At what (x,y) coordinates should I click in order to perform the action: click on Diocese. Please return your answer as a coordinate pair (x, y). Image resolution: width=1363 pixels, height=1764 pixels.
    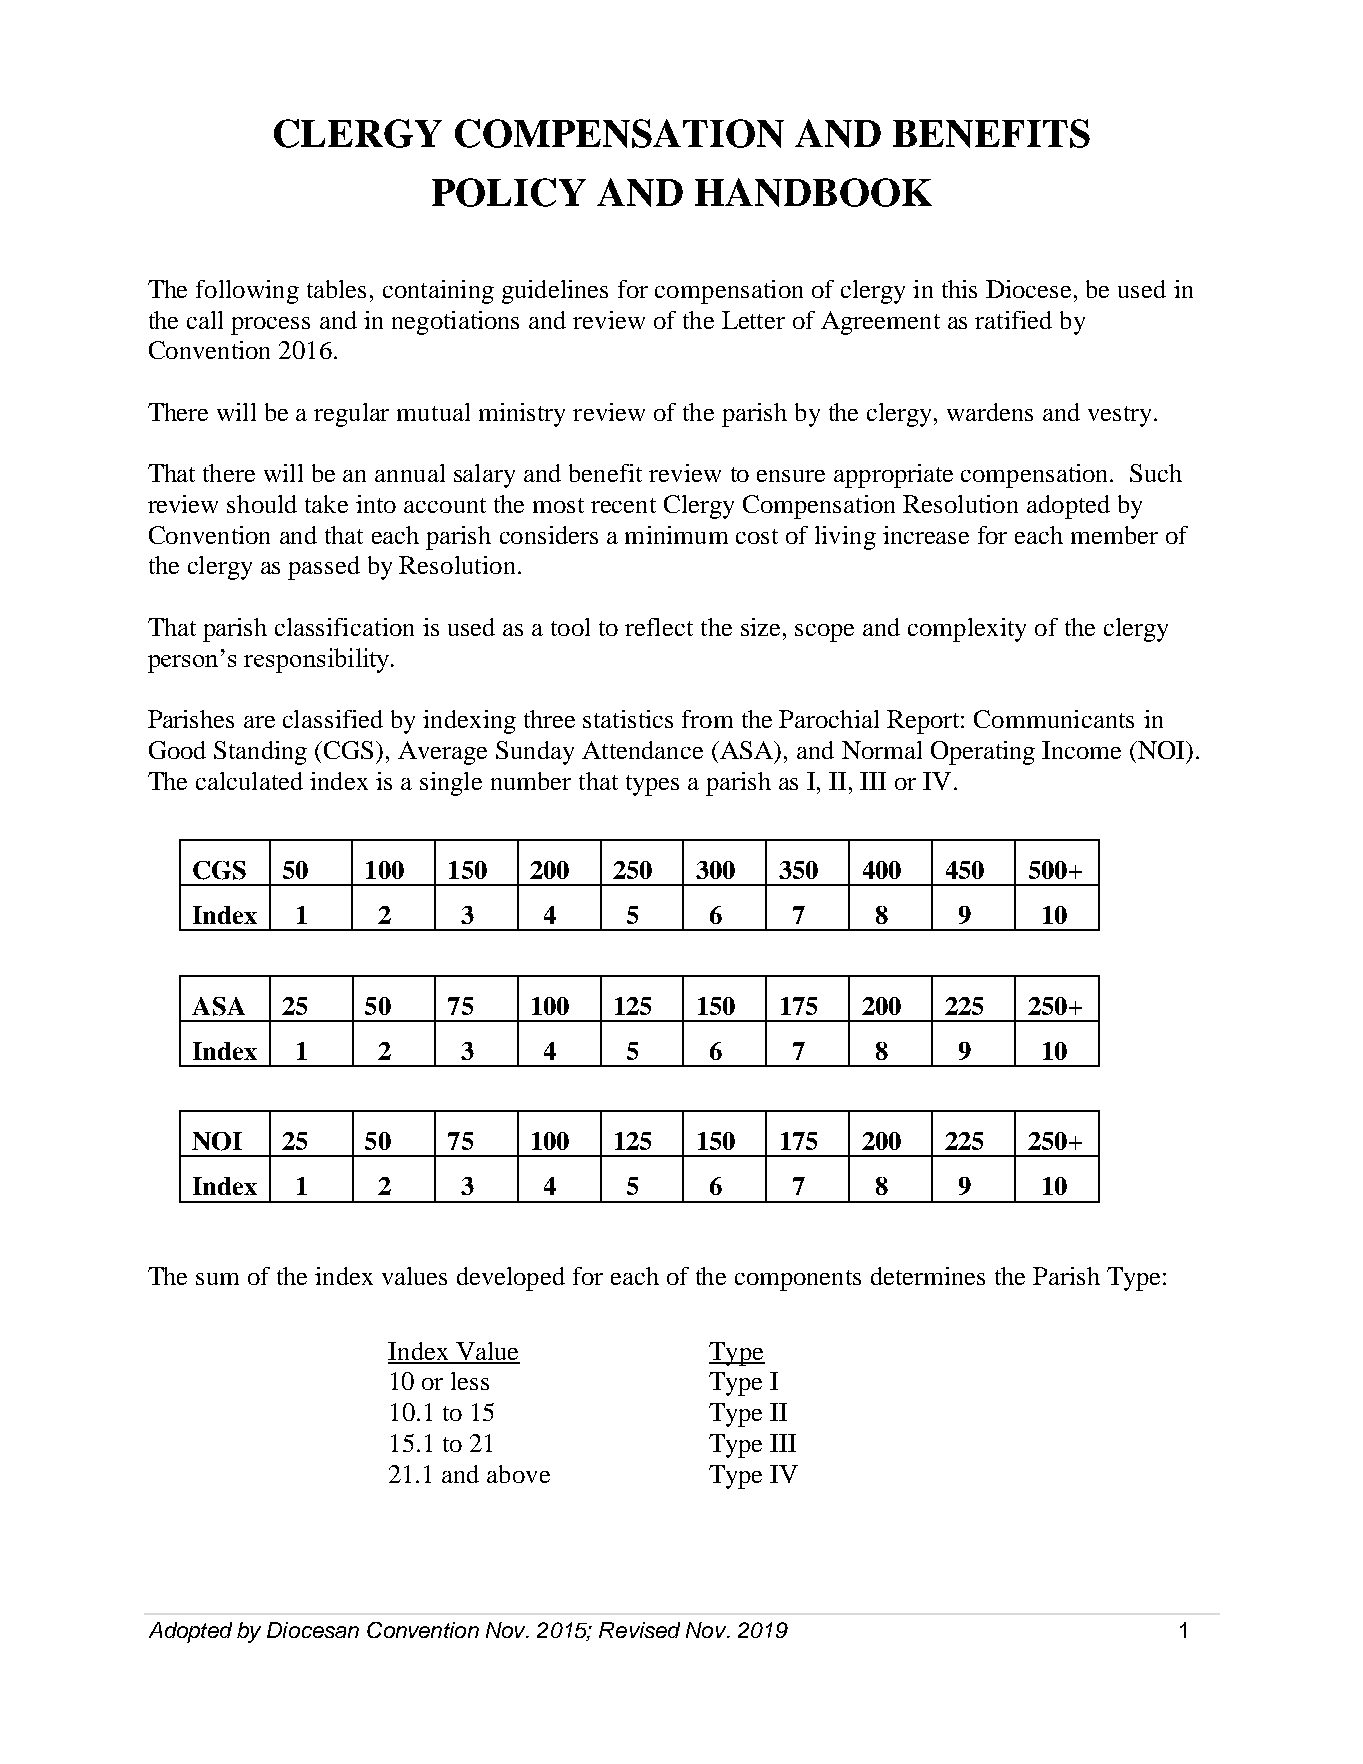
    Looking at the image, I should click on (1028, 289).
